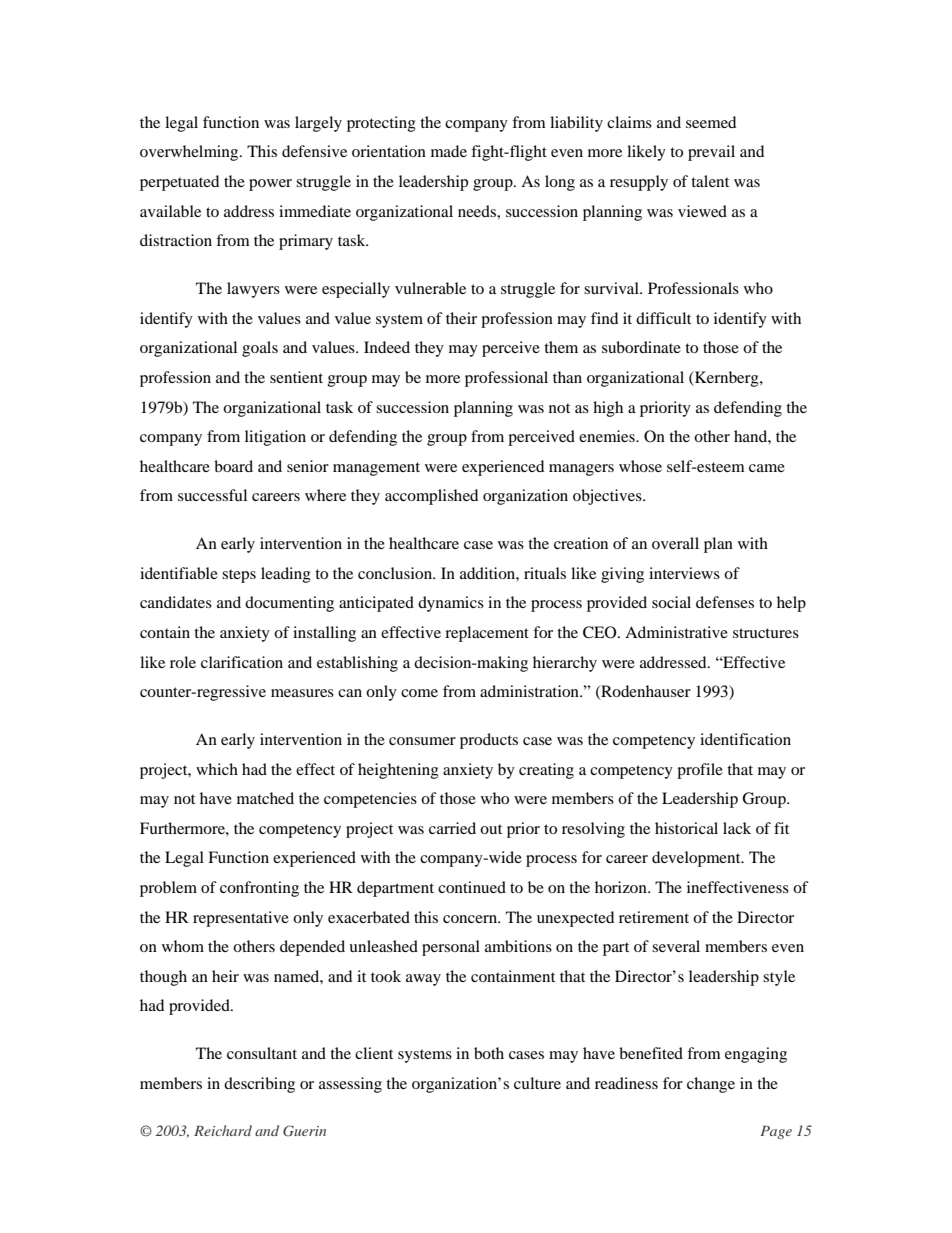 Image resolution: width=952 pixels, height=1233 pixels. Describe the element at coordinates (567, 377) in the image. I see `than` at that location.
